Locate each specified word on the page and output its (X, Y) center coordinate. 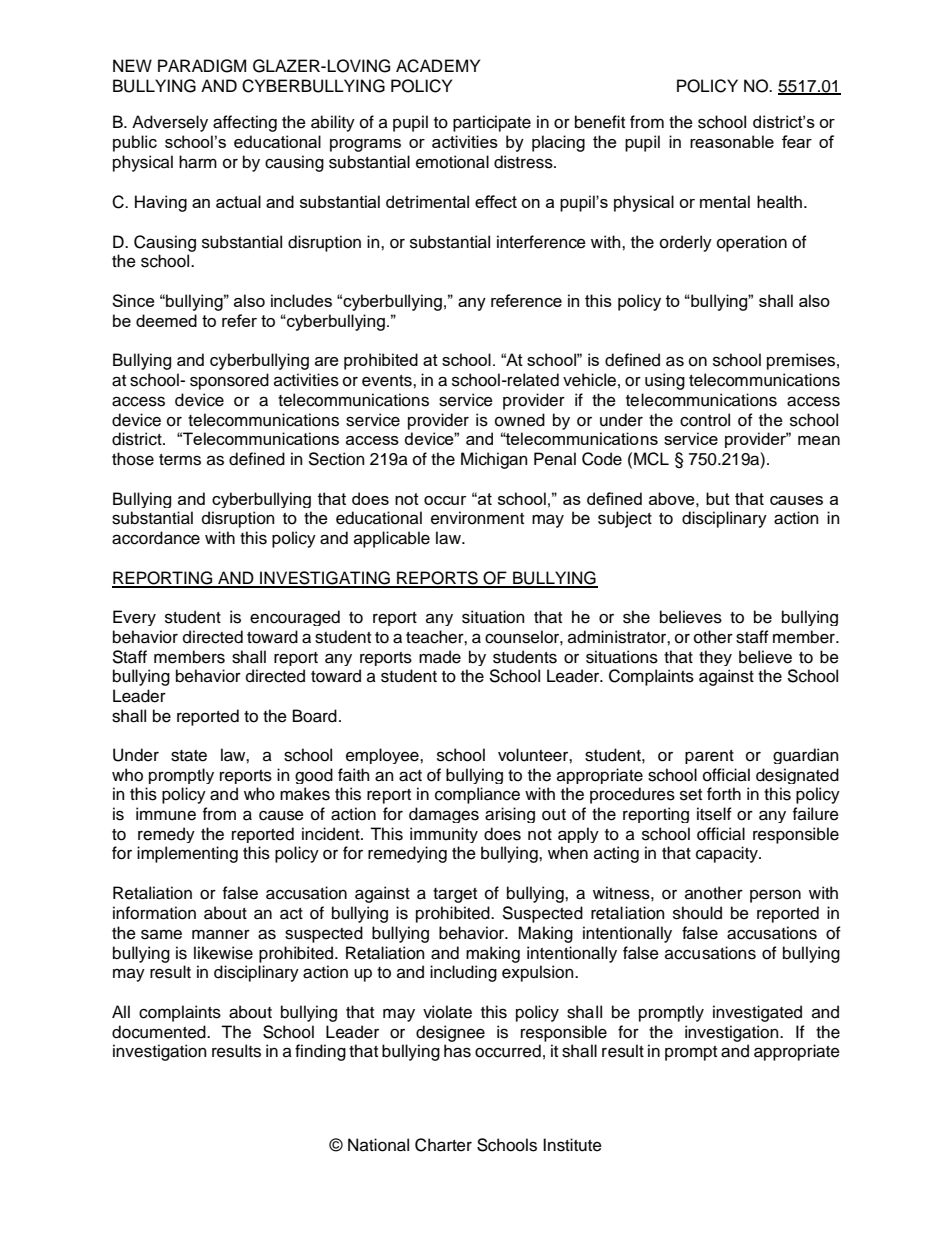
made (440, 657)
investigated (757, 1013)
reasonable (732, 141)
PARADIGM (202, 66)
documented (160, 1032)
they (715, 658)
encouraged (295, 618)
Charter (443, 1145)
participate (492, 123)
